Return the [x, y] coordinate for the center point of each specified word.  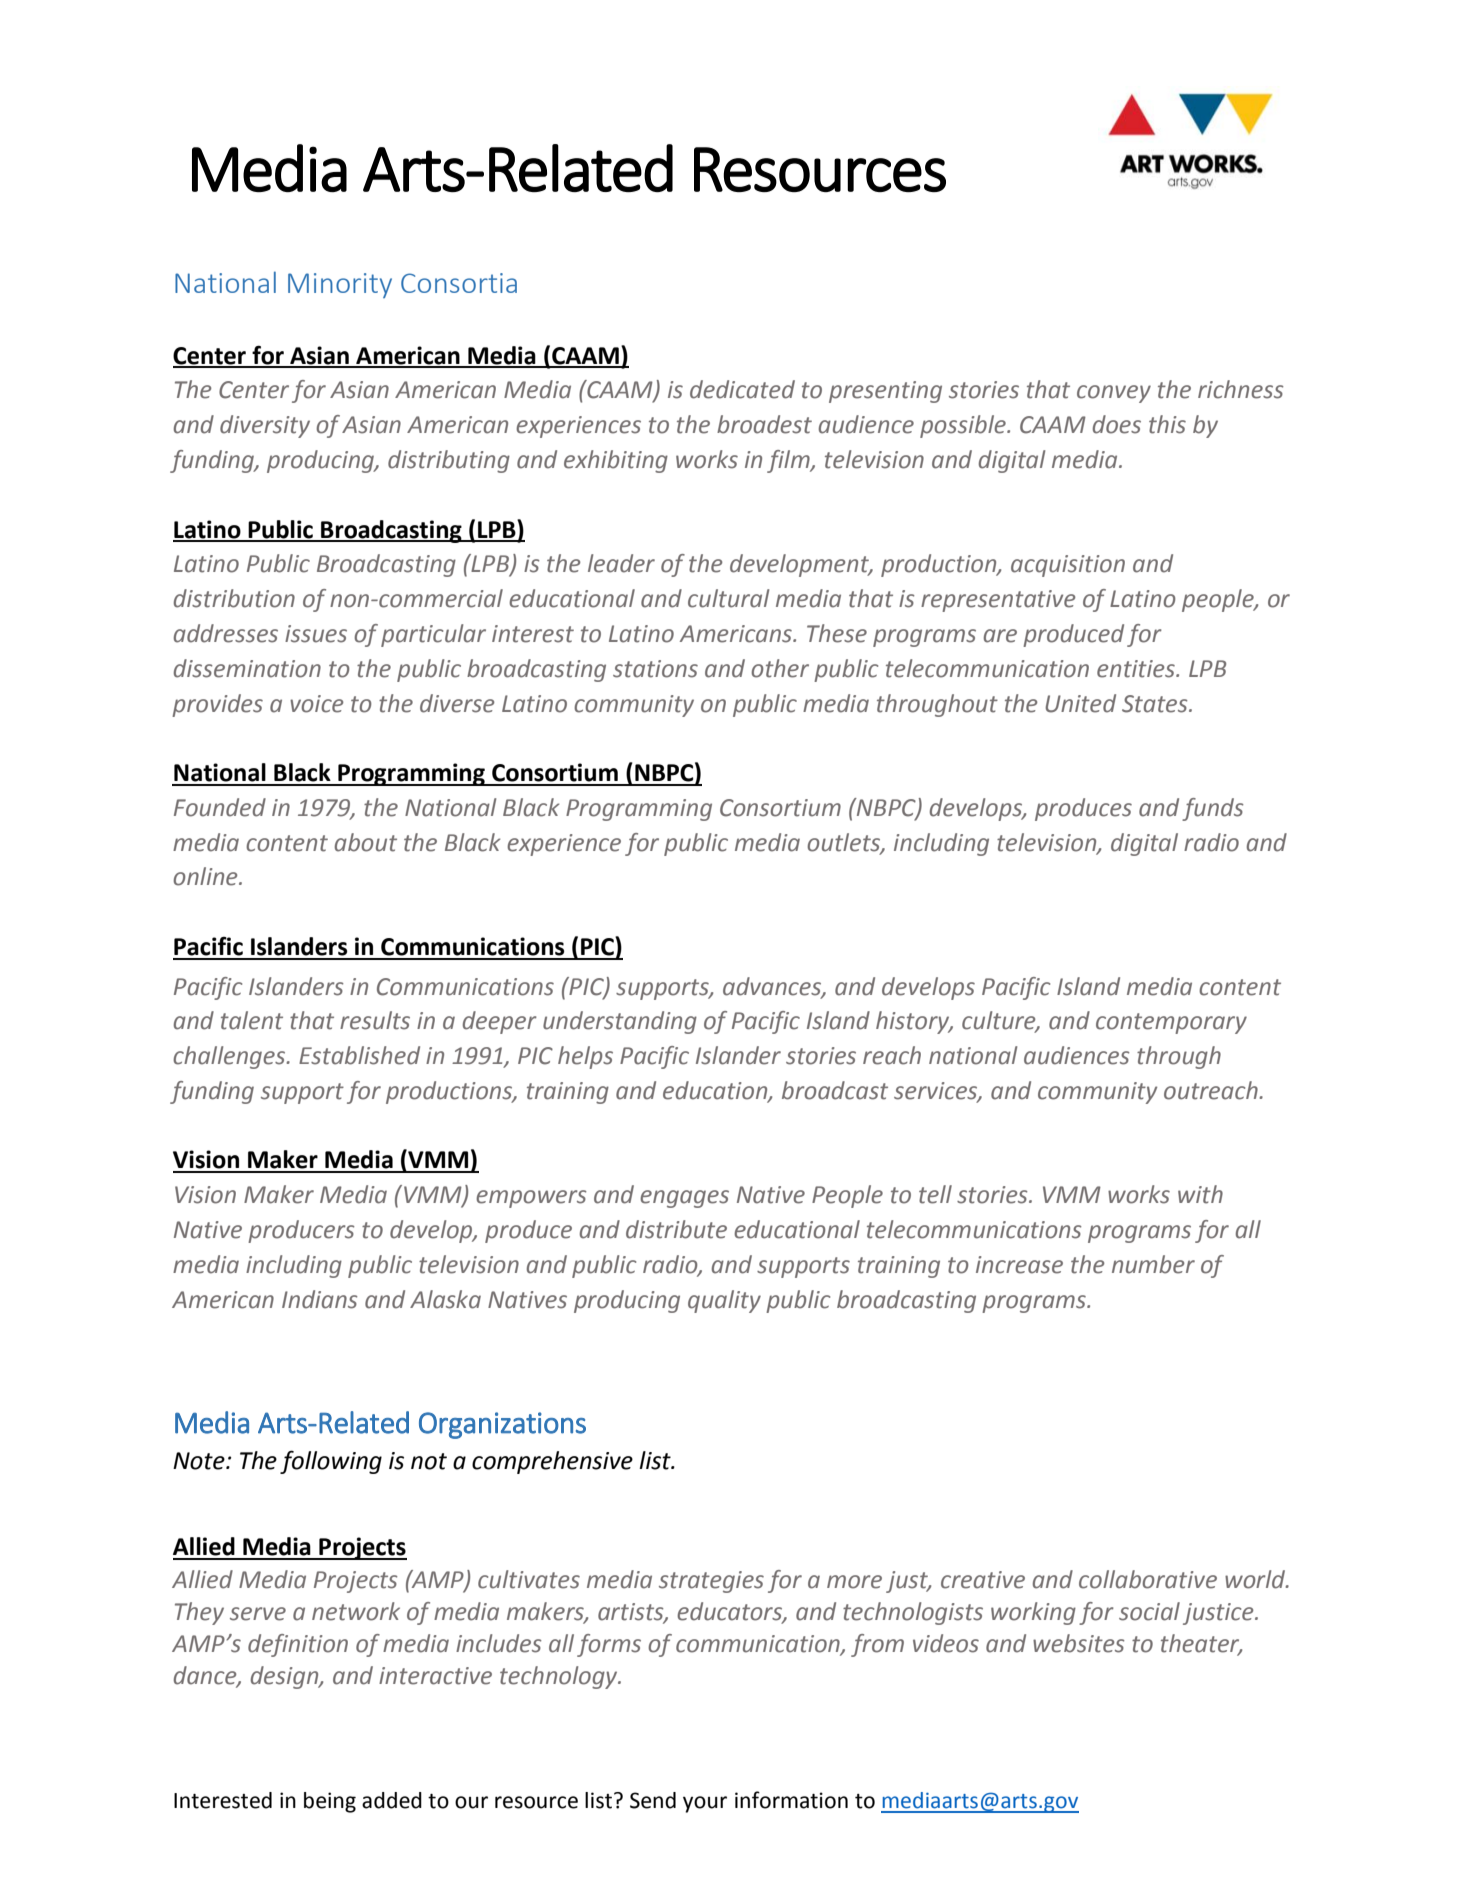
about [366, 842]
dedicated [742, 389]
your [705, 1804]
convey [1114, 394]
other [780, 668]
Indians [320, 1299]
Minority [340, 285]
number [1153, 1264]
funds [1213, 809]
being [330, 1802]
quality [724, 1301]
